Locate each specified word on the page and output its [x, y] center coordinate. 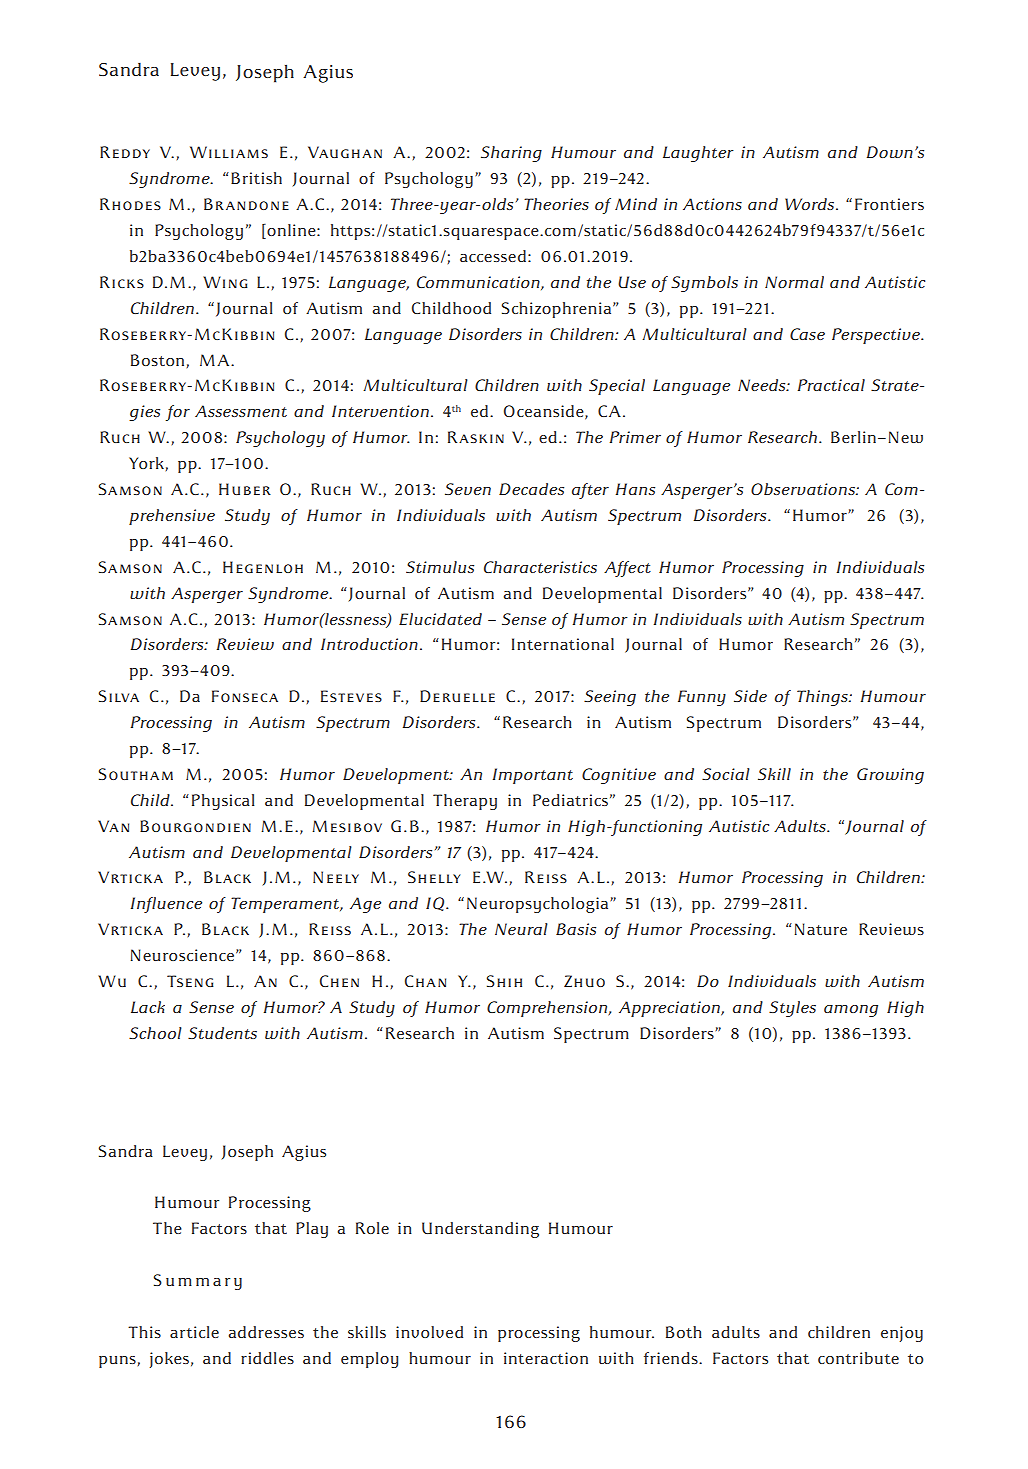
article [194, 1332]
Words [811, 204]
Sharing [511, 154]
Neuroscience [182, 955]
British [256, 178]
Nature [820, 929]
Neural [521, 929]
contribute [858, 1358]
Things [823, 698]
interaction [546, 1358]
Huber [245, 489]
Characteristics [540, 567]
